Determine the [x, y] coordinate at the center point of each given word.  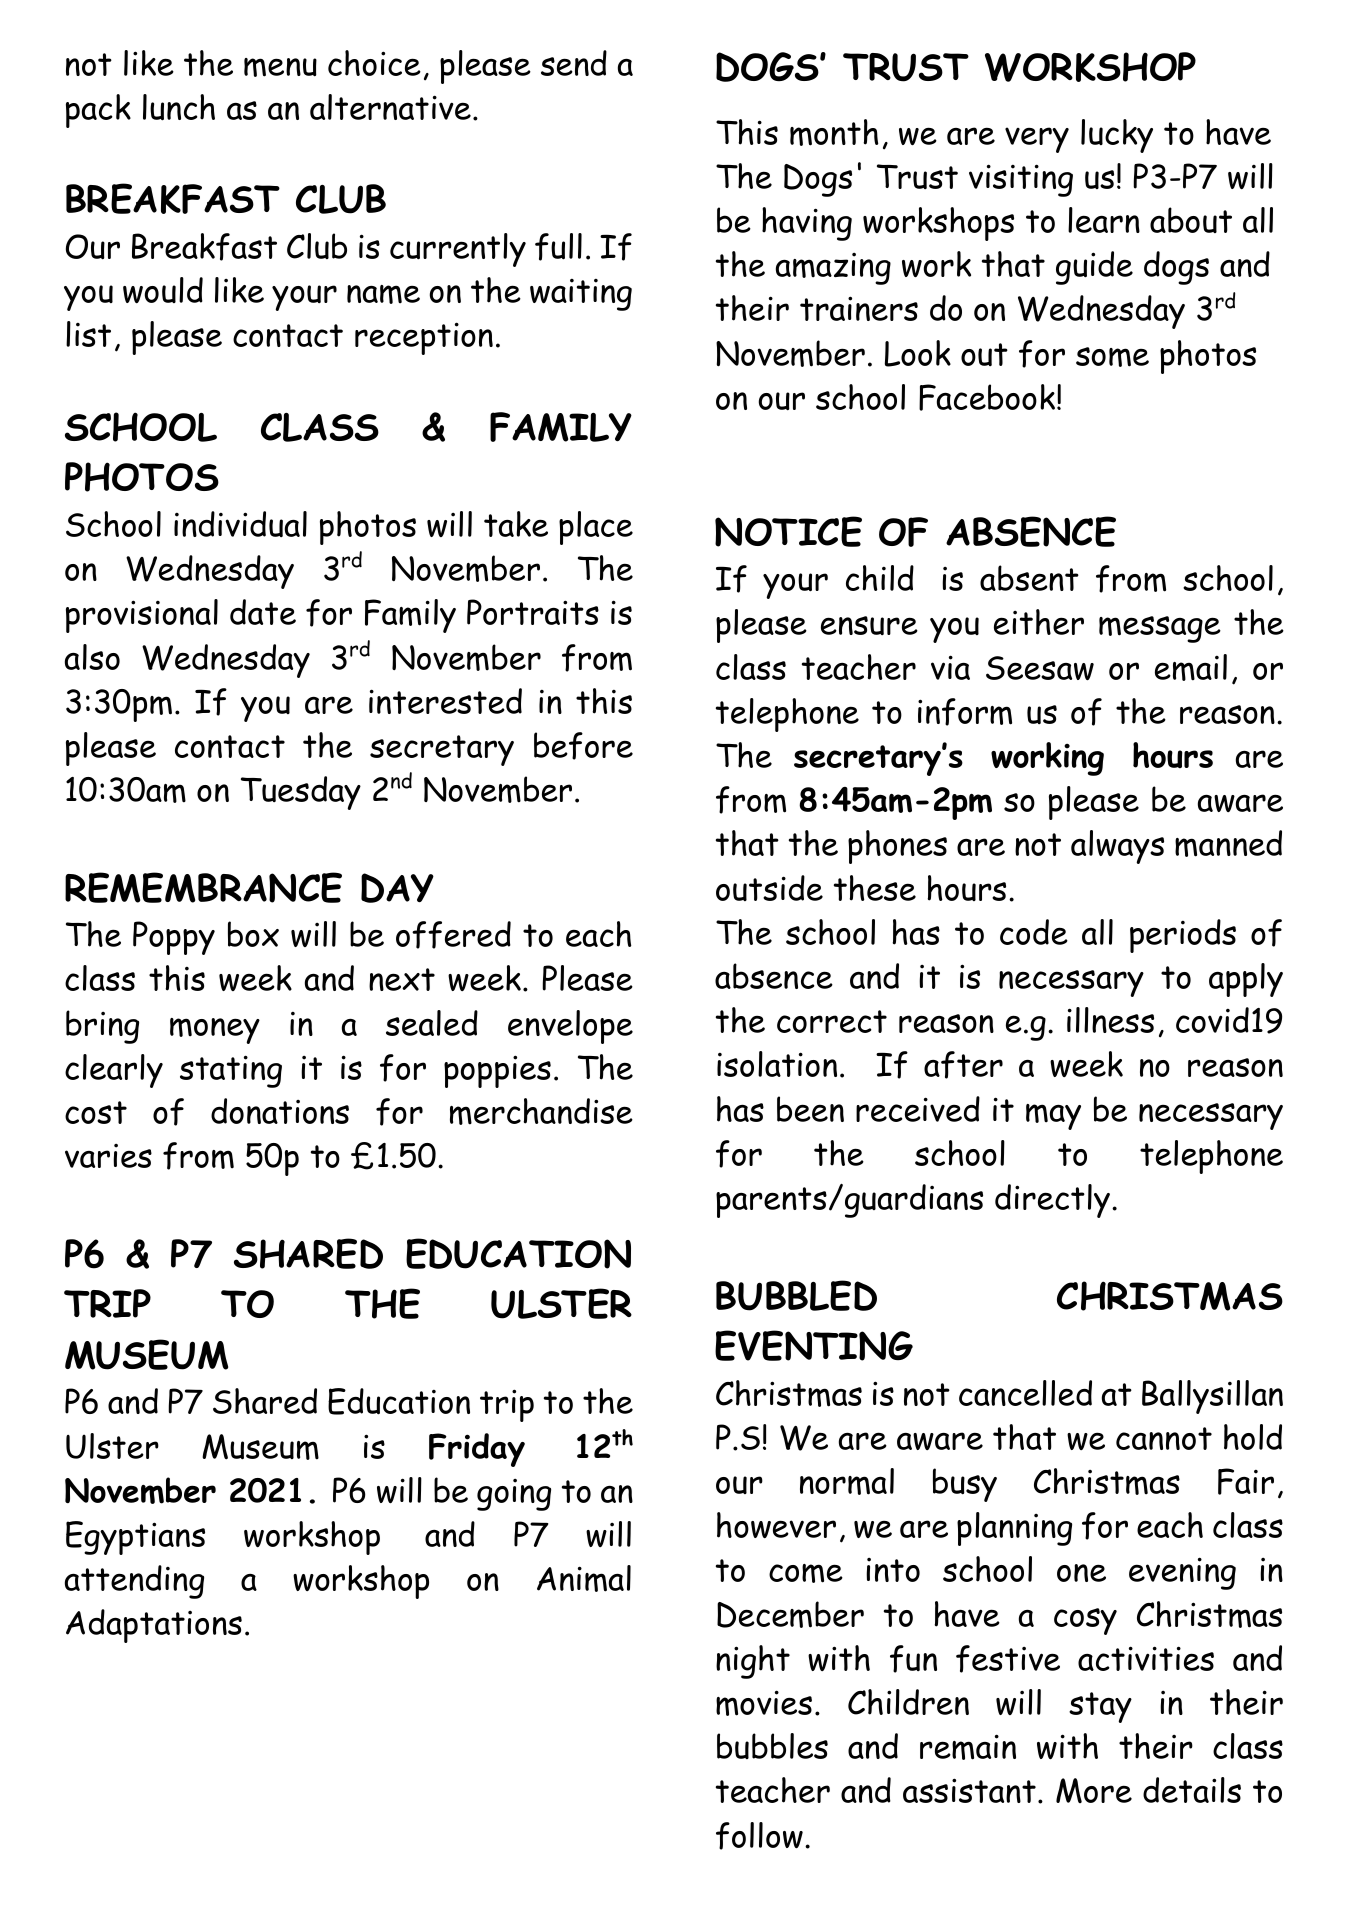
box [253, 934]
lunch [179, 107]
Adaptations [154, 1626]
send [574, 63]
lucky [1117, 136]
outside [769, 888]
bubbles [772, 1746]
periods [1183, 936]
